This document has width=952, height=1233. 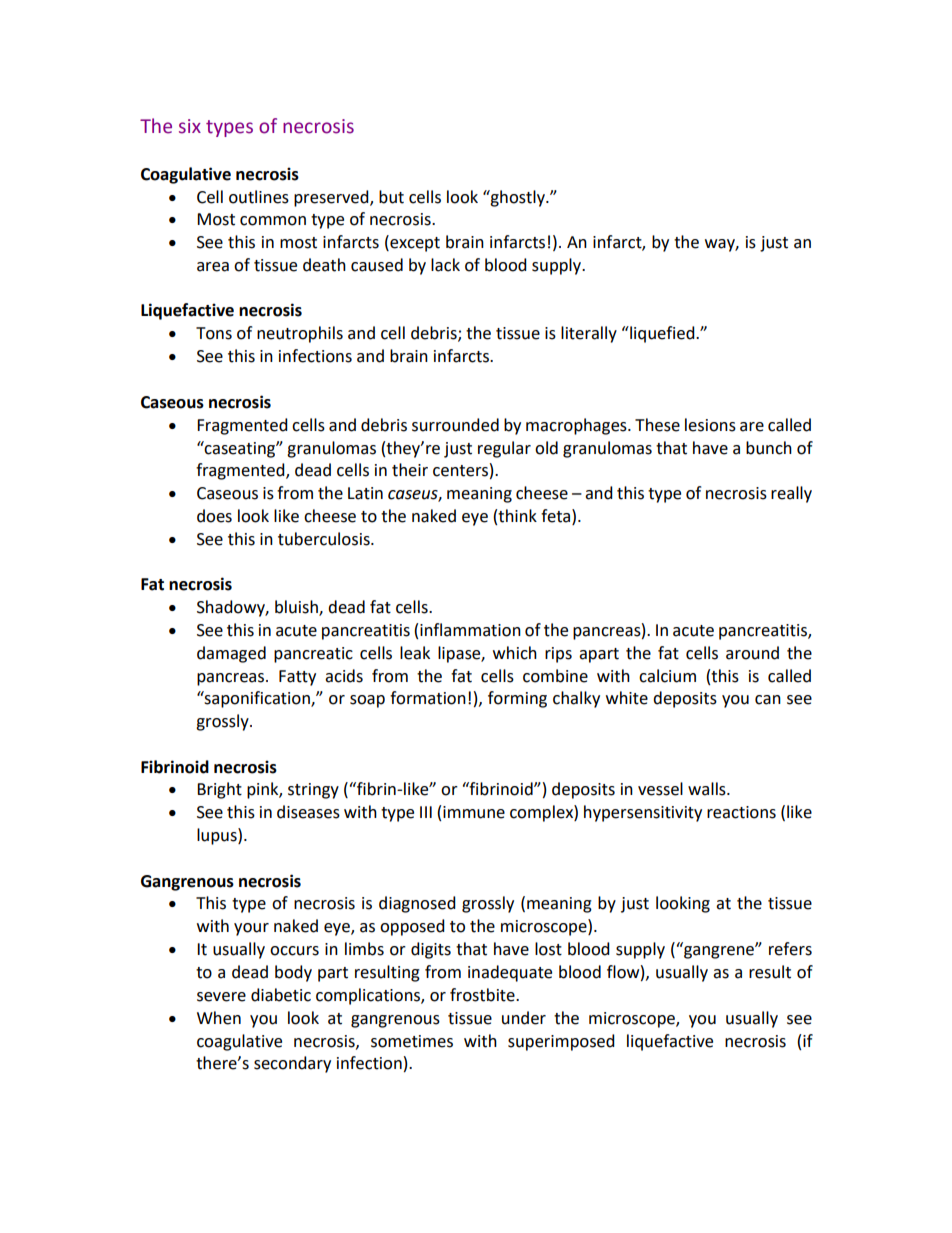 What do you see at coordinates (524, 1018) in the document?
I see `under` at bounding box center [524, 1018].
